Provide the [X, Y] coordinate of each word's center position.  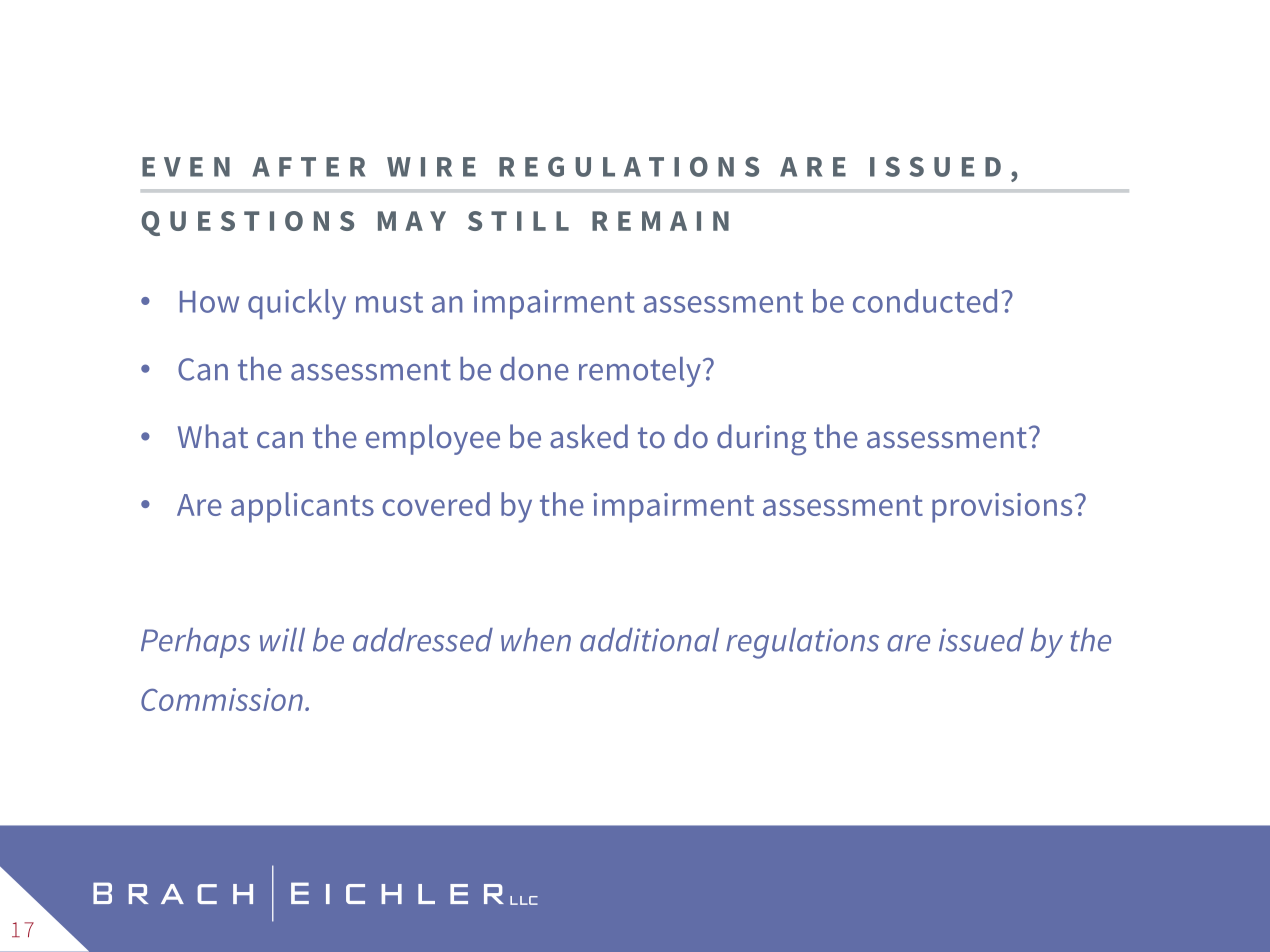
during [761, 440]
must [389, 302]
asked [589, 436]
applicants [302, 507]
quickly [297, 304]
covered [436, 504]
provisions [1002, 508]
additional [649, 640]
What [213, 436]
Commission [222, 699]
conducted [925, 301]
